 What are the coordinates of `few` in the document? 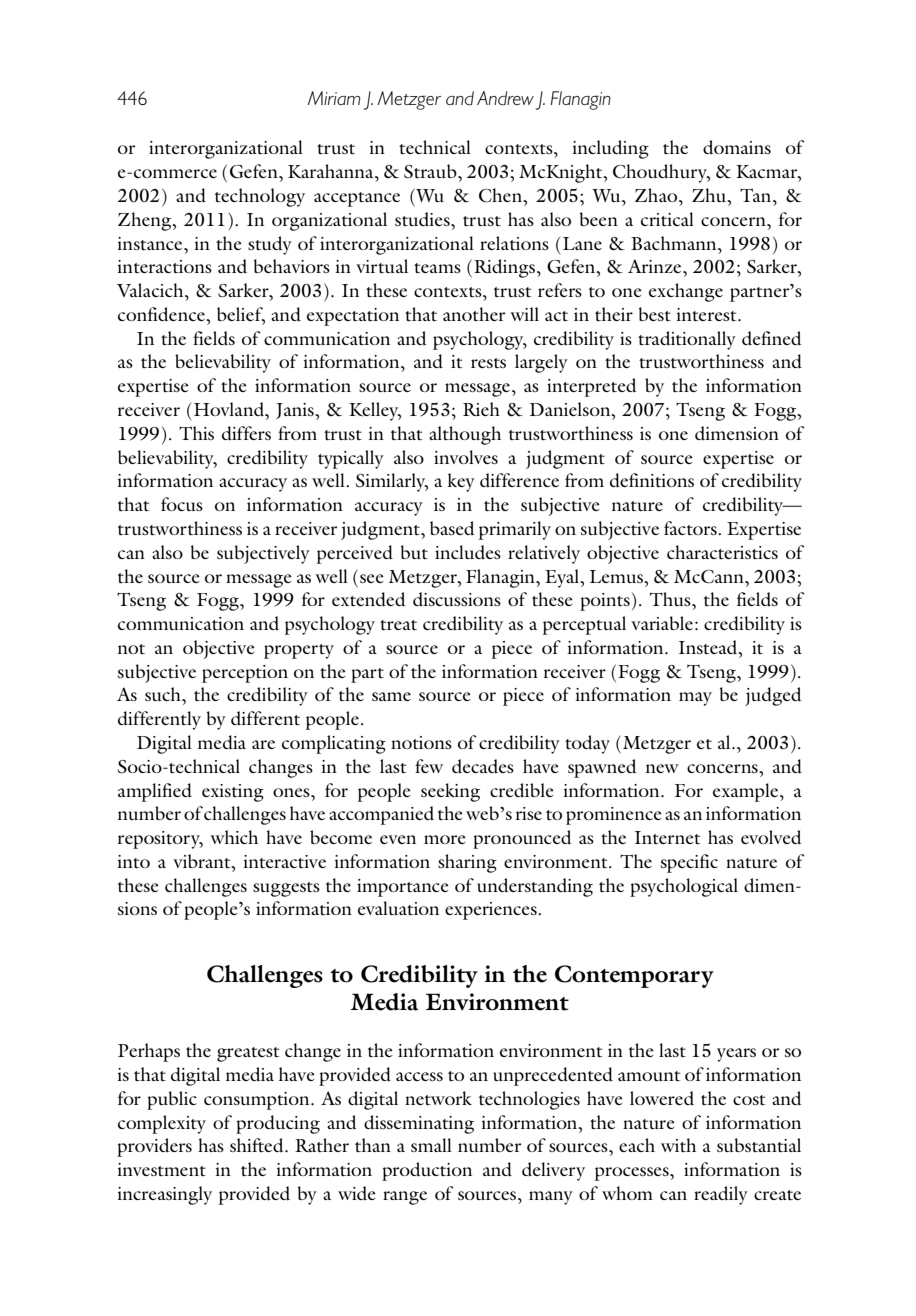 It's located at (429, 766).
